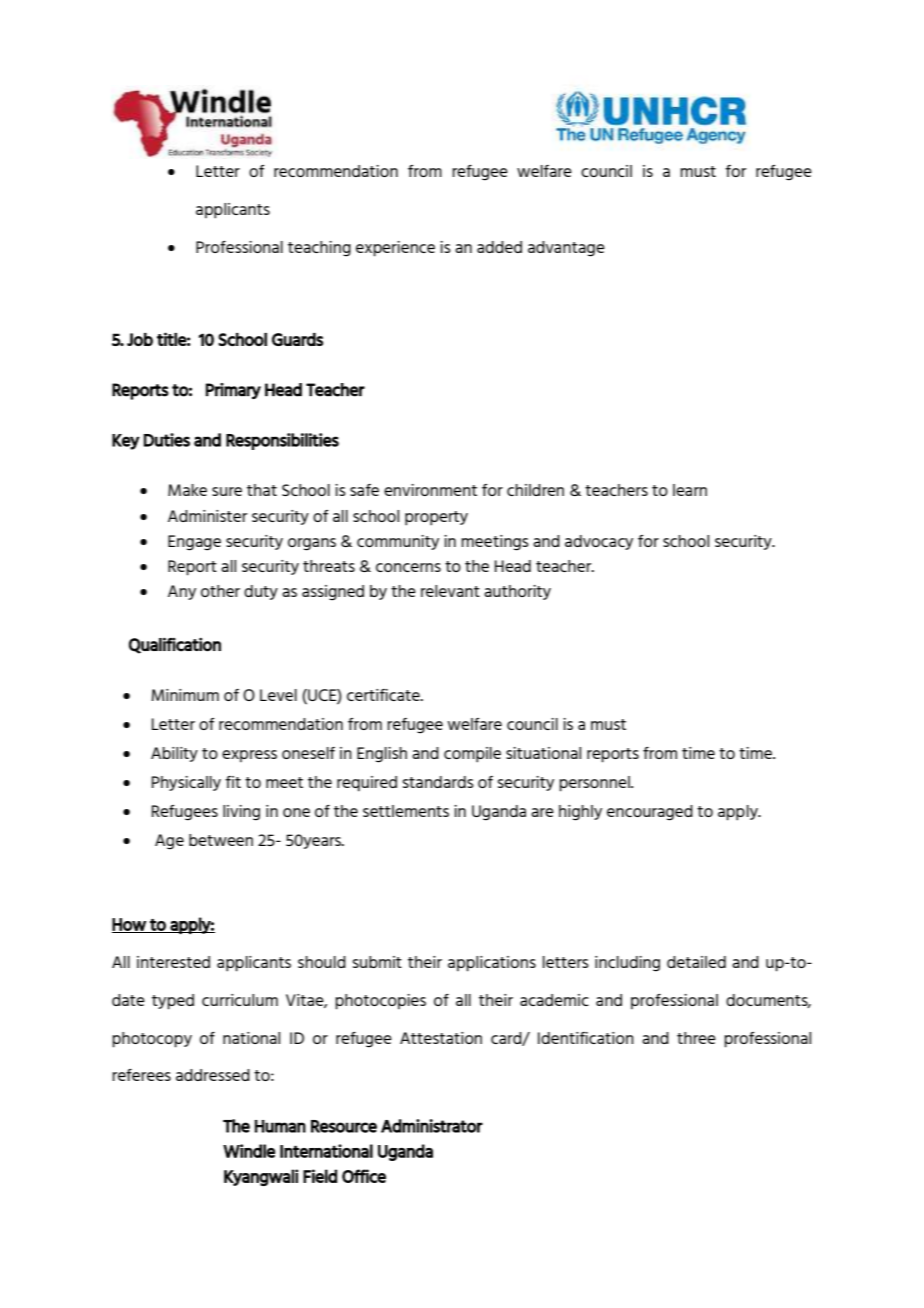 This image has width=924, height=1308. Describe the element at coordinates (395, 249) in the image. I see `experience` at that location.
